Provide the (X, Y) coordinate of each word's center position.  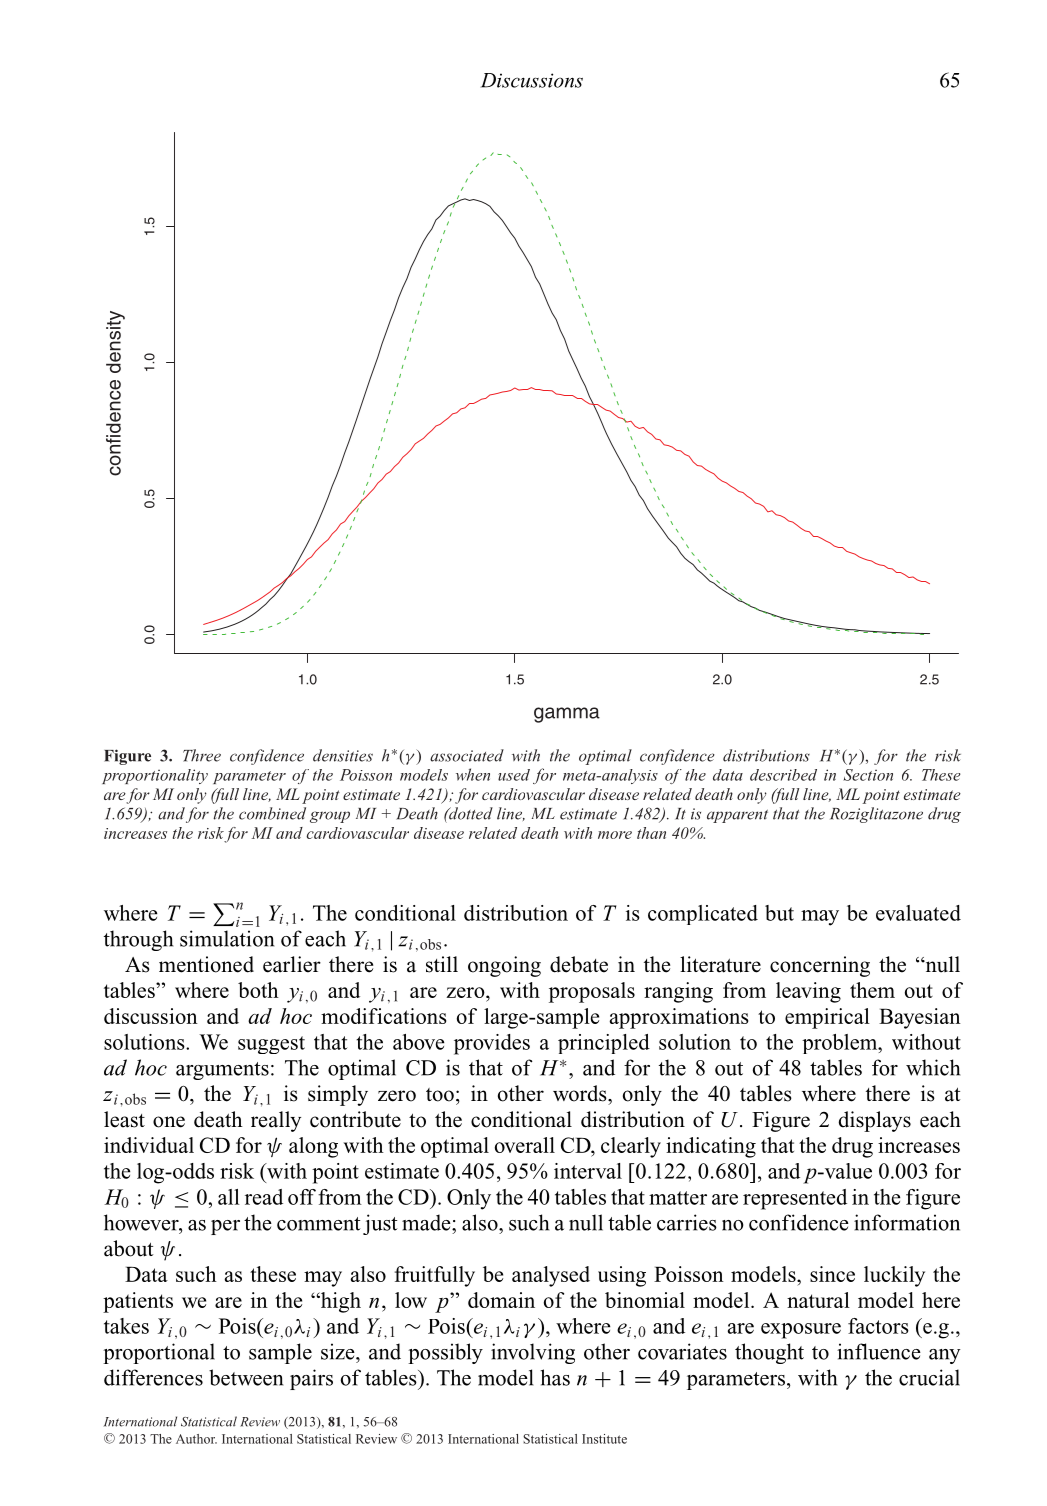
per (225, 1227)
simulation (227, 938)
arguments (222, 1071)
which (933, 1067)
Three (202, 755)
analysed (551, 1276)
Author (196, 1439)
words (581, 1093)
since (832, 1274)
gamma (567, 715)
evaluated (918, 913)
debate (579, 964)
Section (868, 775)
